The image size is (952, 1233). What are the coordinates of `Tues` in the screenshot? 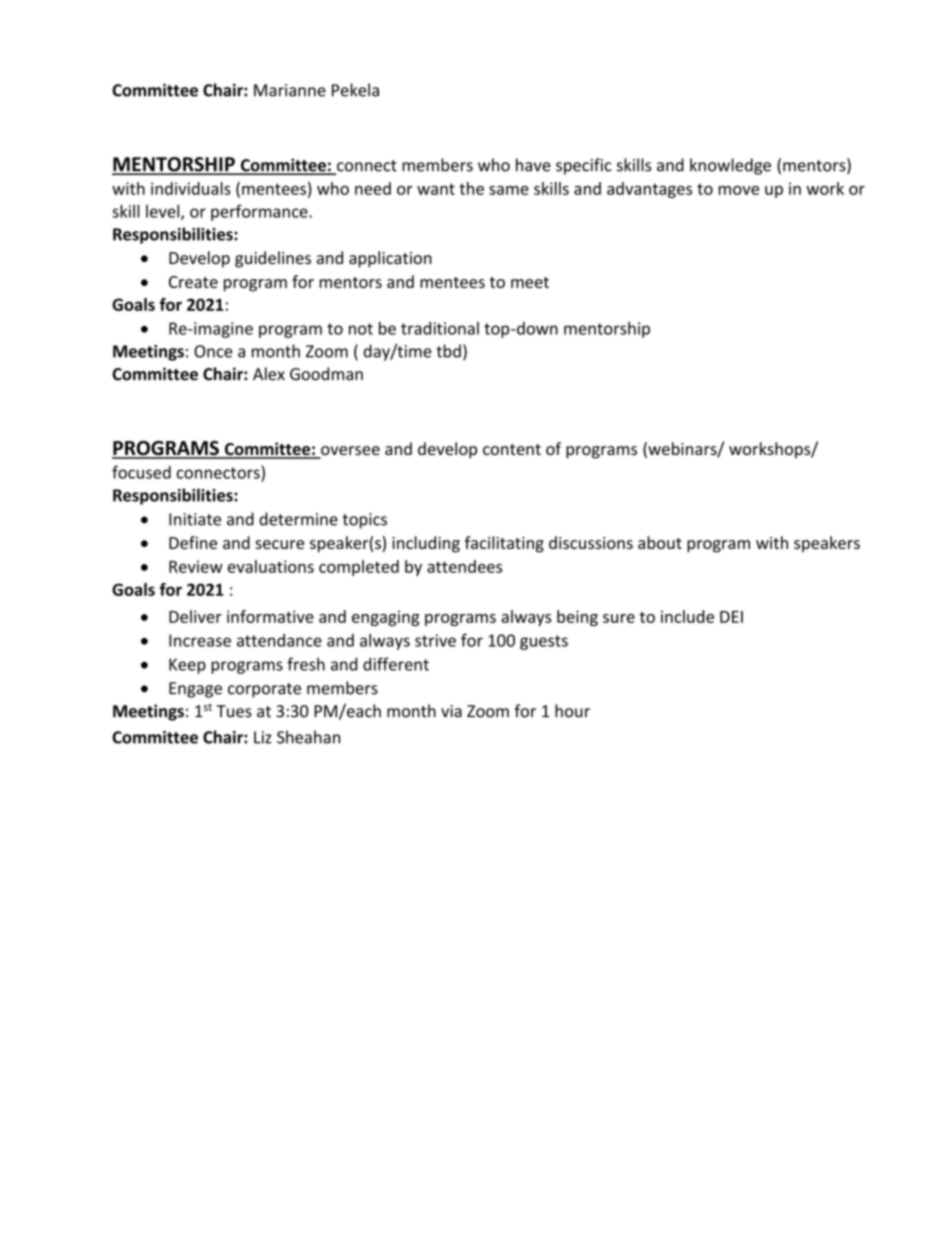 It's located at (234, 711).
